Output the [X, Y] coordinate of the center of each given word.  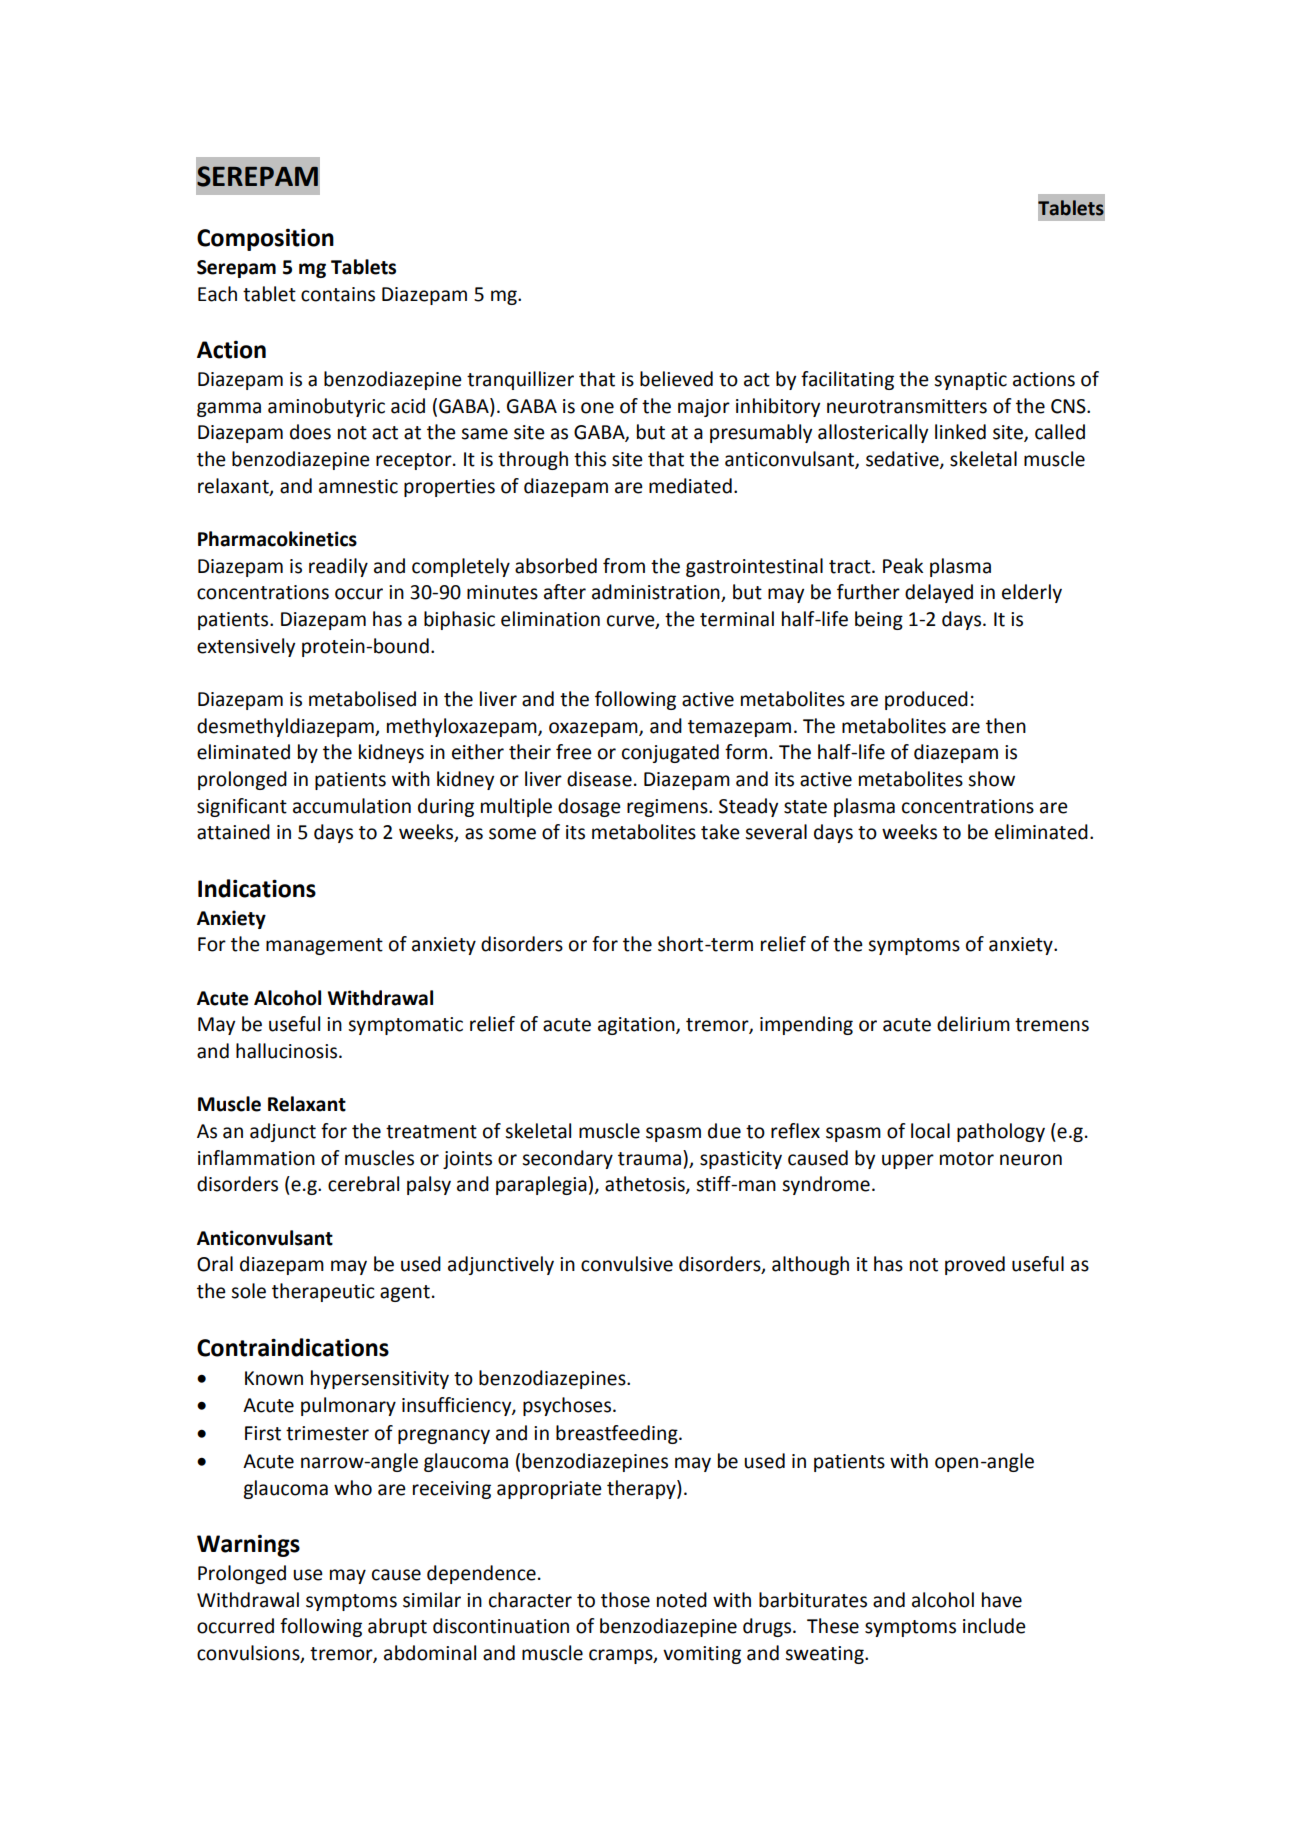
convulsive [627, 1264]
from [624, 566]
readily [338, 567]
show [991, 779]
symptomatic [405, 1026]
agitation [637, 1026]
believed [676, 379]
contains [338, 294]
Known [274, 1378]
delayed [939, 593]
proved [975, 1265]
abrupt [397, 1627]
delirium [973, 1024]
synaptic [970, 381]
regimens [668, 808]
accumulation [352, 806]
